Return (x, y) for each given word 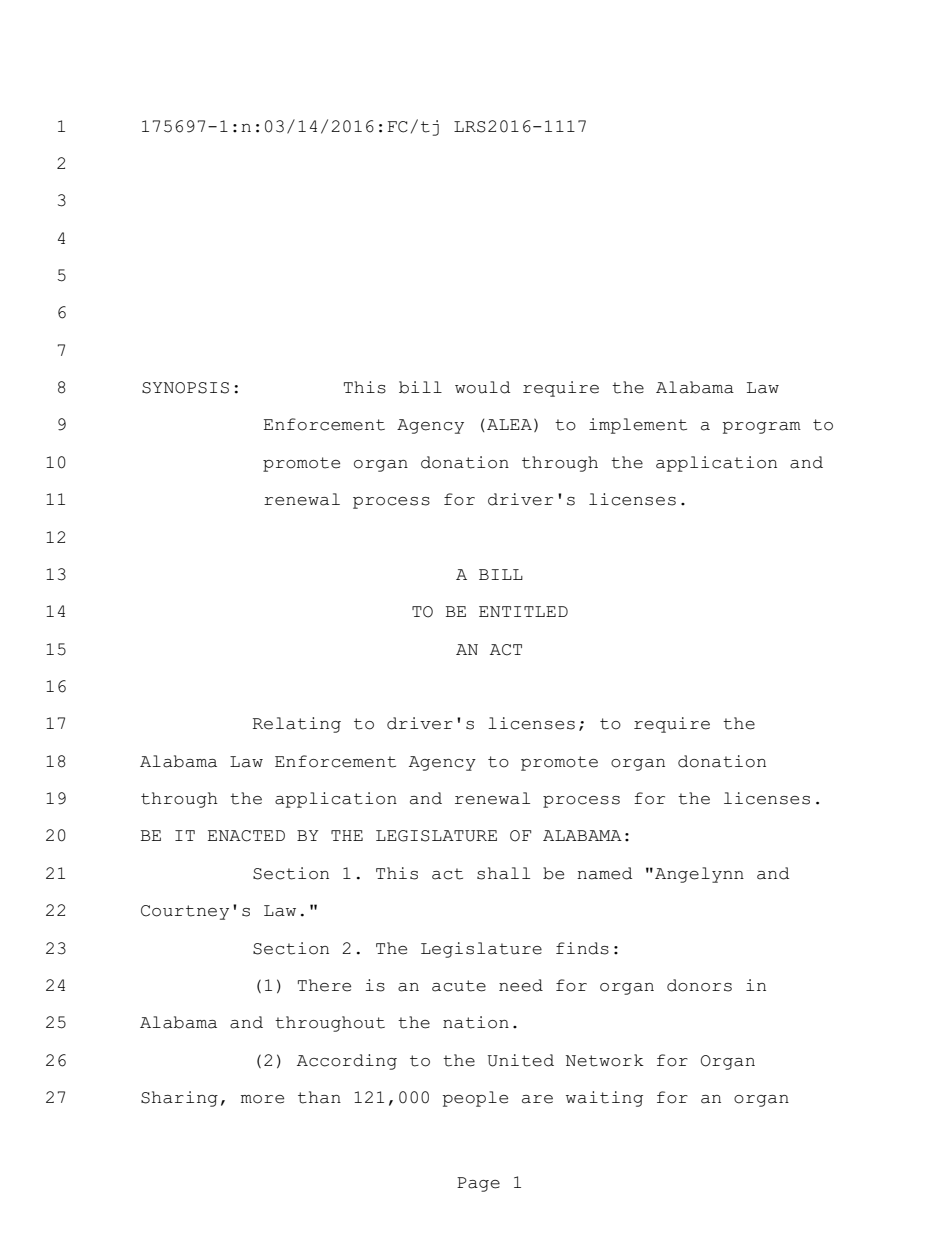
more (262, 1099)
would (482, 387)
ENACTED (246, 836)
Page (478, 1184)
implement (638, 426)
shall (503, 873)
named (604, 873)
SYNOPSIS (185, 388)
